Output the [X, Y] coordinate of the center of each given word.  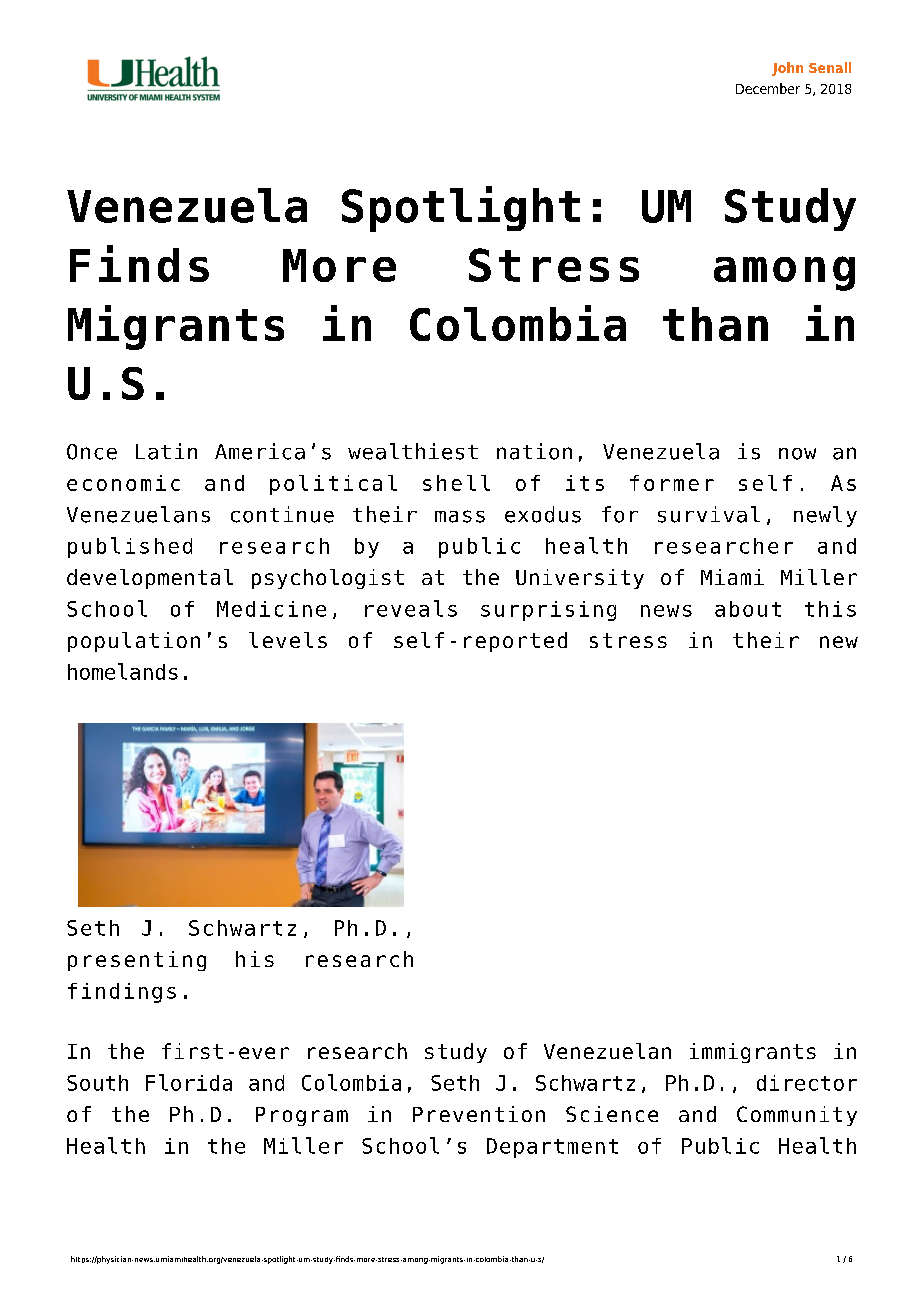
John [787, 69]
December [768, 88]
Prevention [479, 1114]
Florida [189, 1082]
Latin [166, 451]
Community [797, 1116]
